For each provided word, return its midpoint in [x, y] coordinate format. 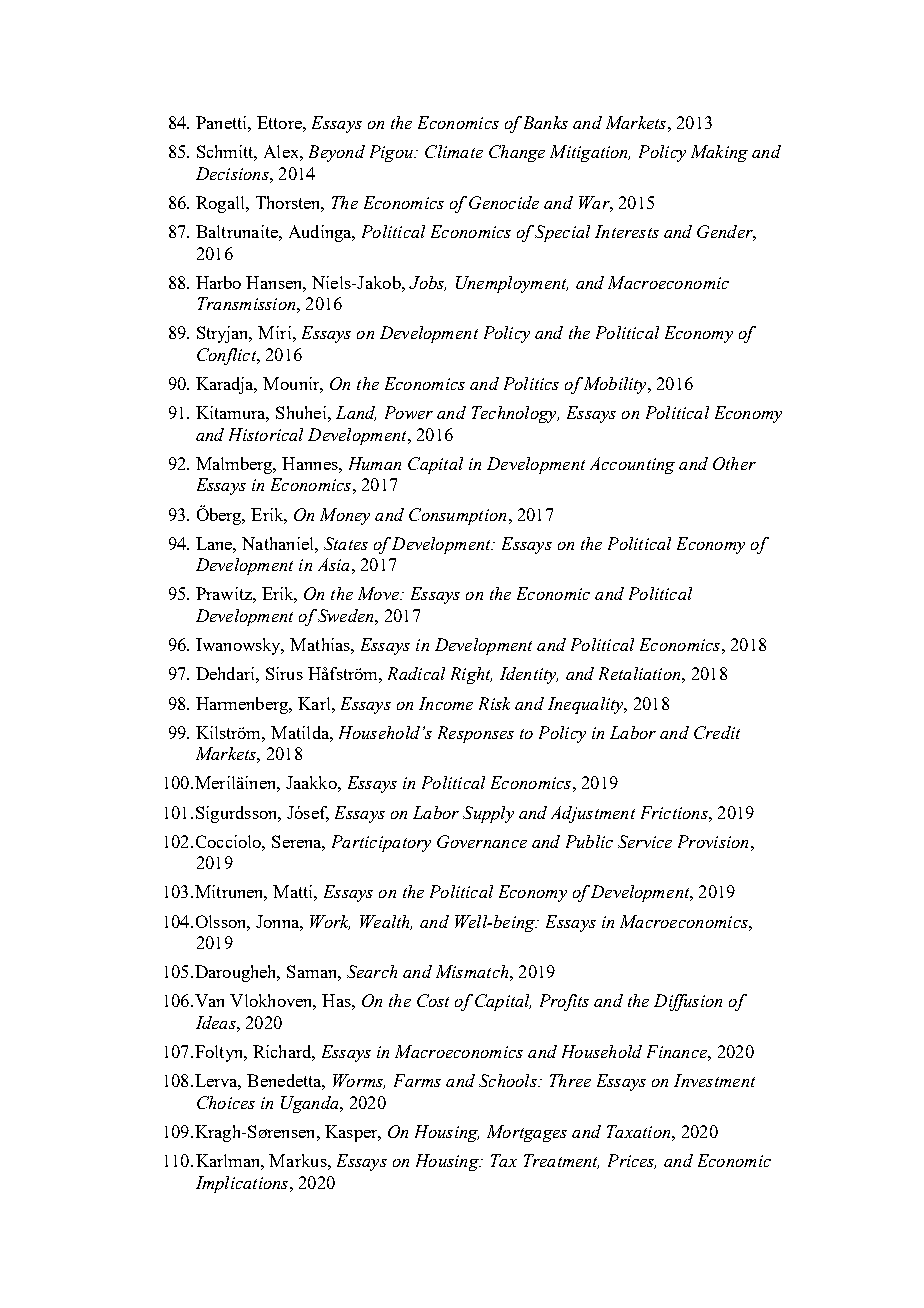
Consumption [457, 516]
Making [719, 153]
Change [517, 153]
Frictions [675, 812]
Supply [488, 814]
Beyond [337, 153]
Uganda [311, 1104]
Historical [266, 434]
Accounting [632, 465]
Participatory [381, 843]
